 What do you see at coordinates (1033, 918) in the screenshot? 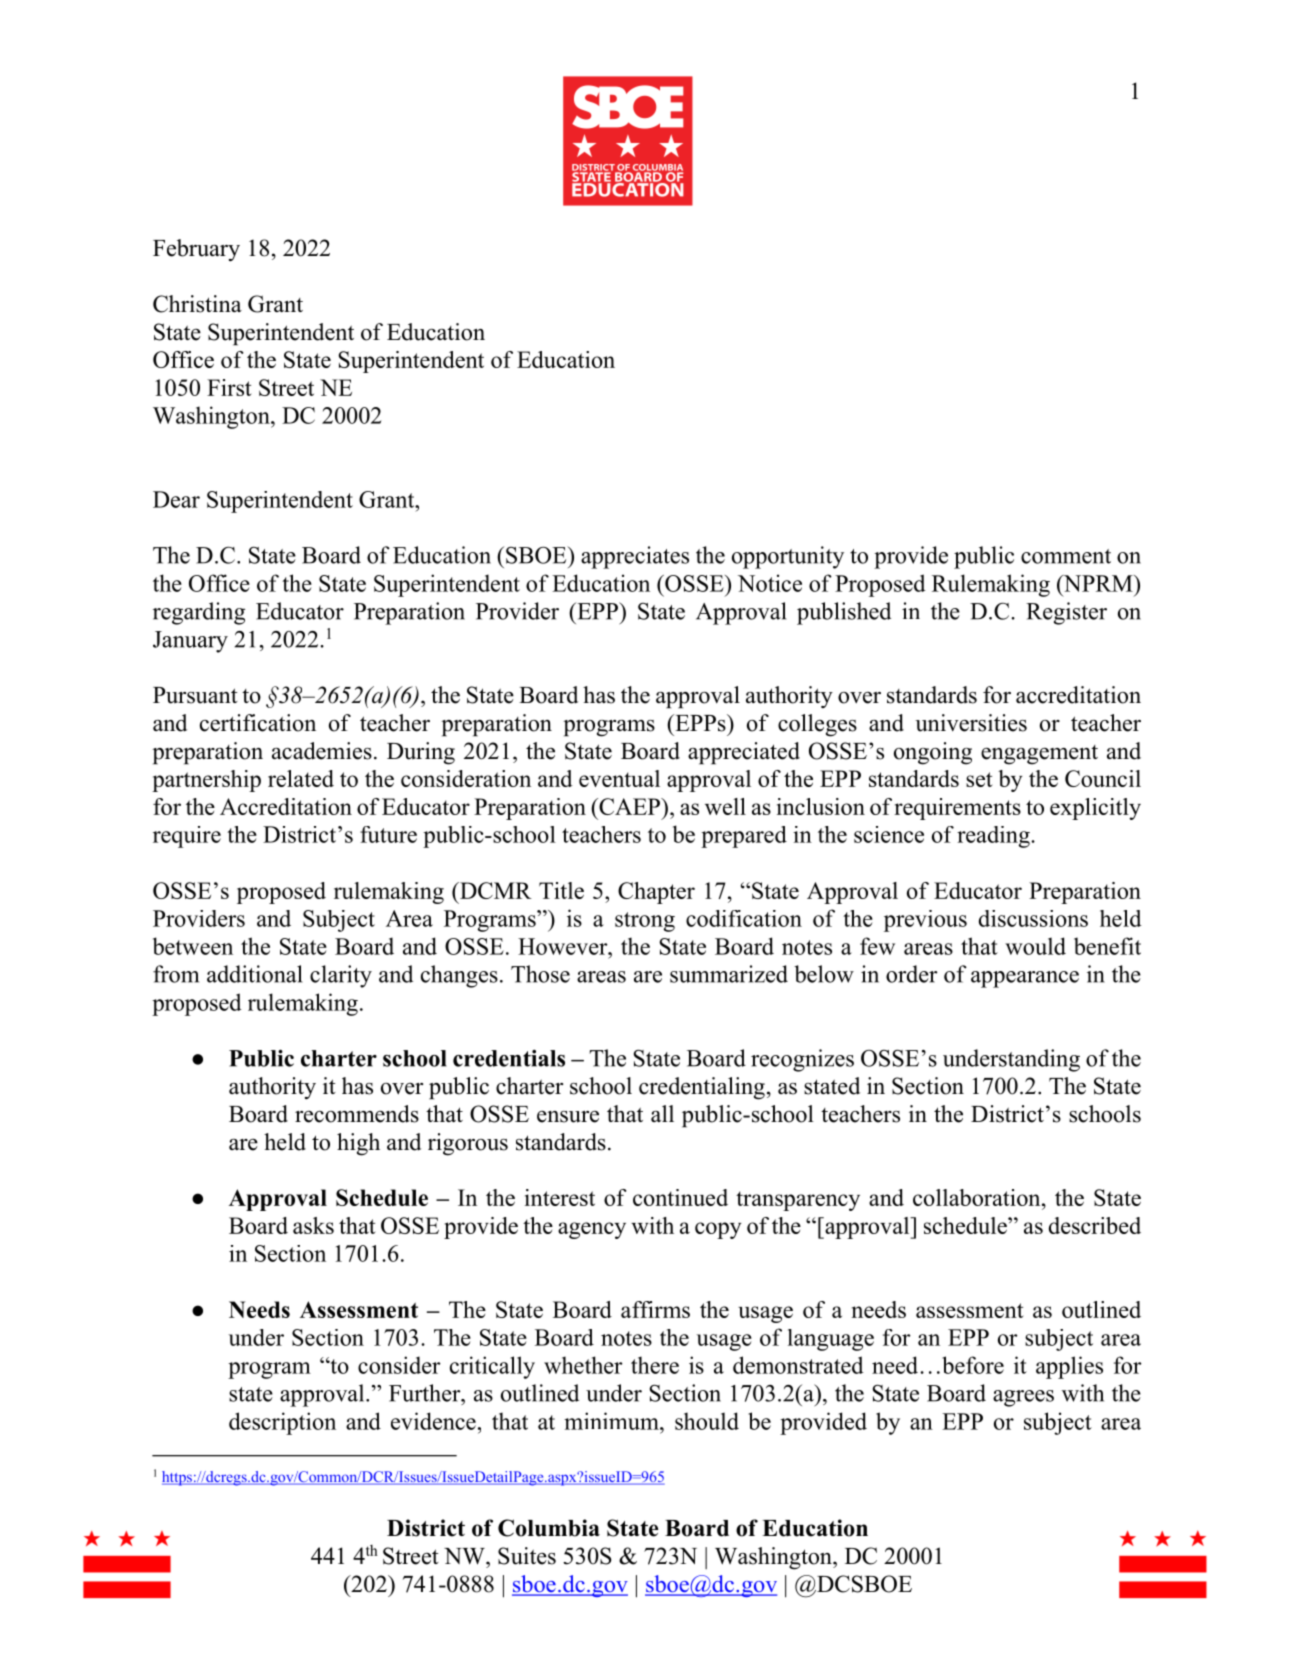
I see `discussions` at bounding box center [1033, 918].
